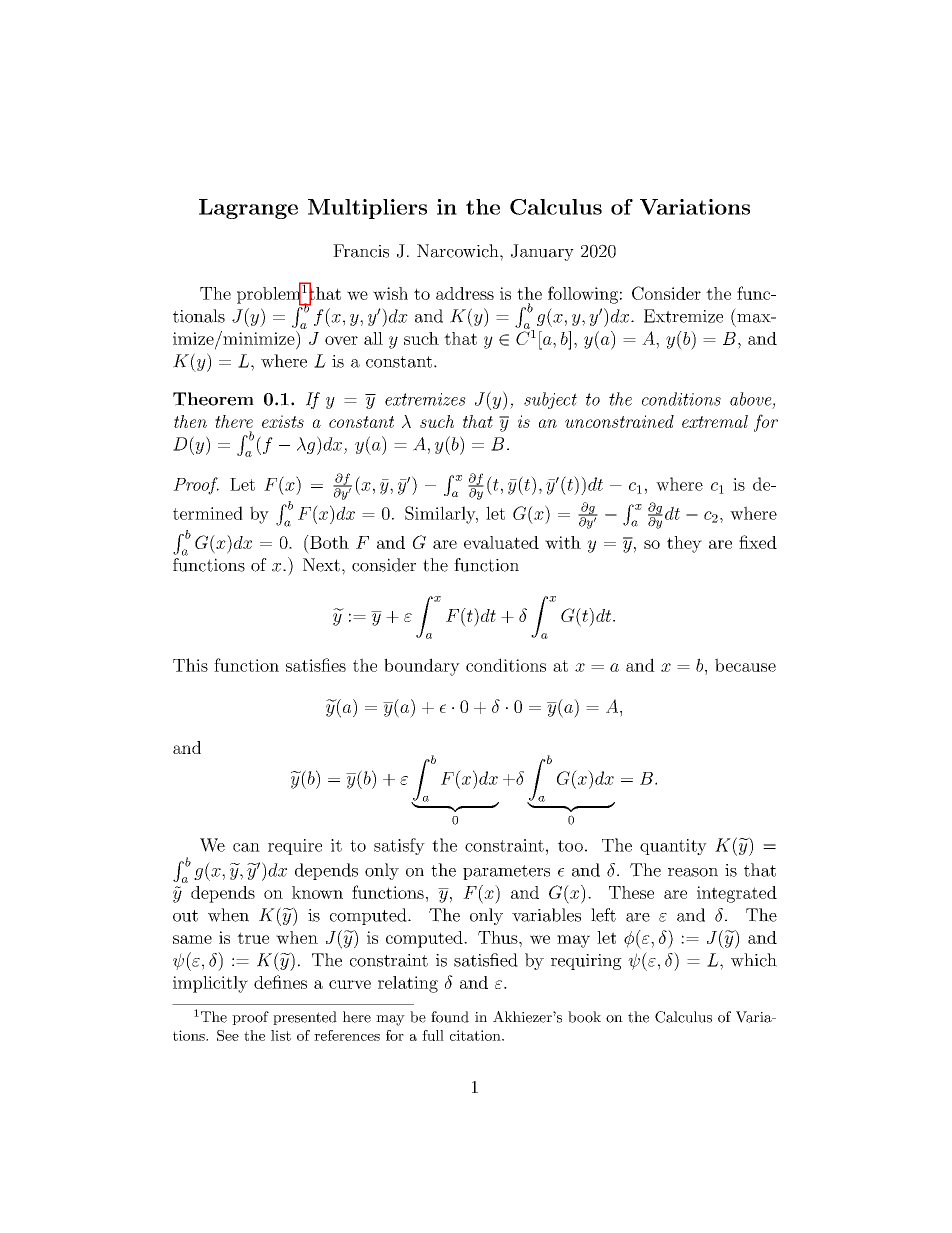  I want to click on Lagrange, so click(248, 209).
